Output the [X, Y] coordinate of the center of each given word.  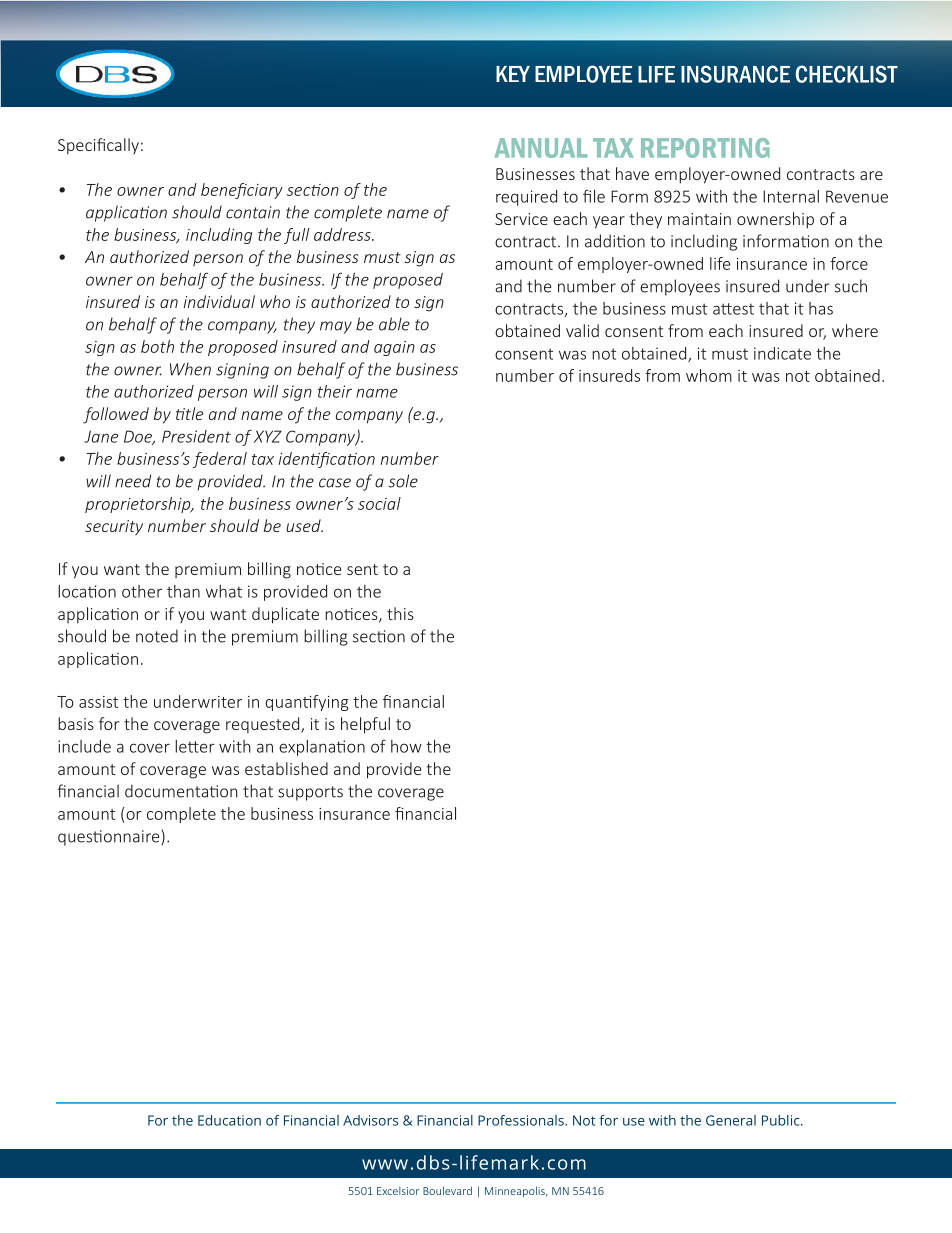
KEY [513, 74]
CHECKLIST [847, 74]
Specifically [98, 146]
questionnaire [110, 837]
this [400, 613]
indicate [782, 353]
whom [709, 375]
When [190, 369]
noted [157, 636]
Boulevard [447, 1190]
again [394, 348]
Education [229, 1120]
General [731, 1120]
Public [782, 1120]
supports [310, 793]
